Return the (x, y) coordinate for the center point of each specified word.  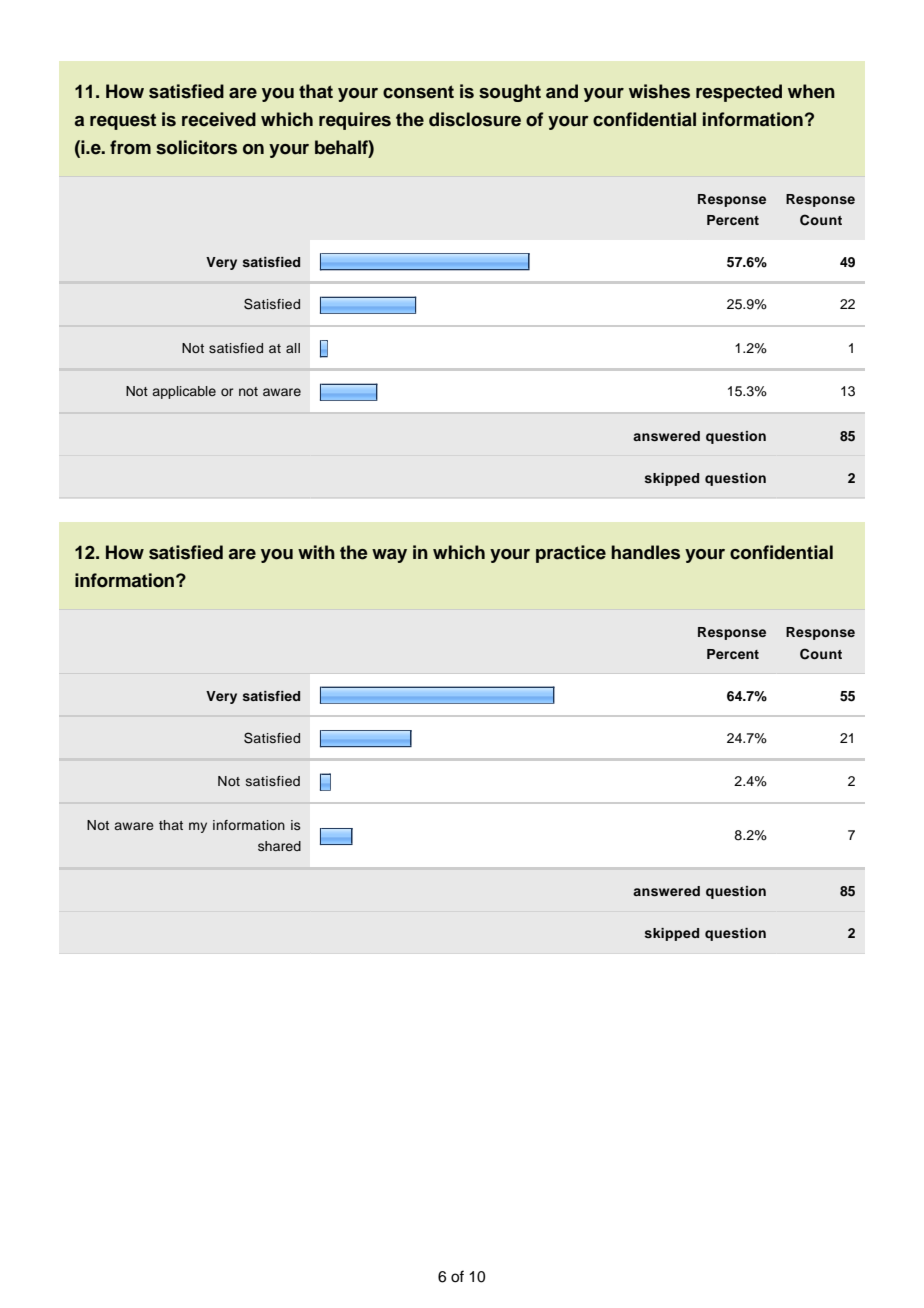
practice (571, 554)
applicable (184, 392)
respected (739, 93)
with (316, 552)
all (293, 348)
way (389, 556)
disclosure (475, 119)
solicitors (196, 147)
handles (645, 552)
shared (279, 846)
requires (355, 121)
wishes (659, 91)
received (219, 119)
